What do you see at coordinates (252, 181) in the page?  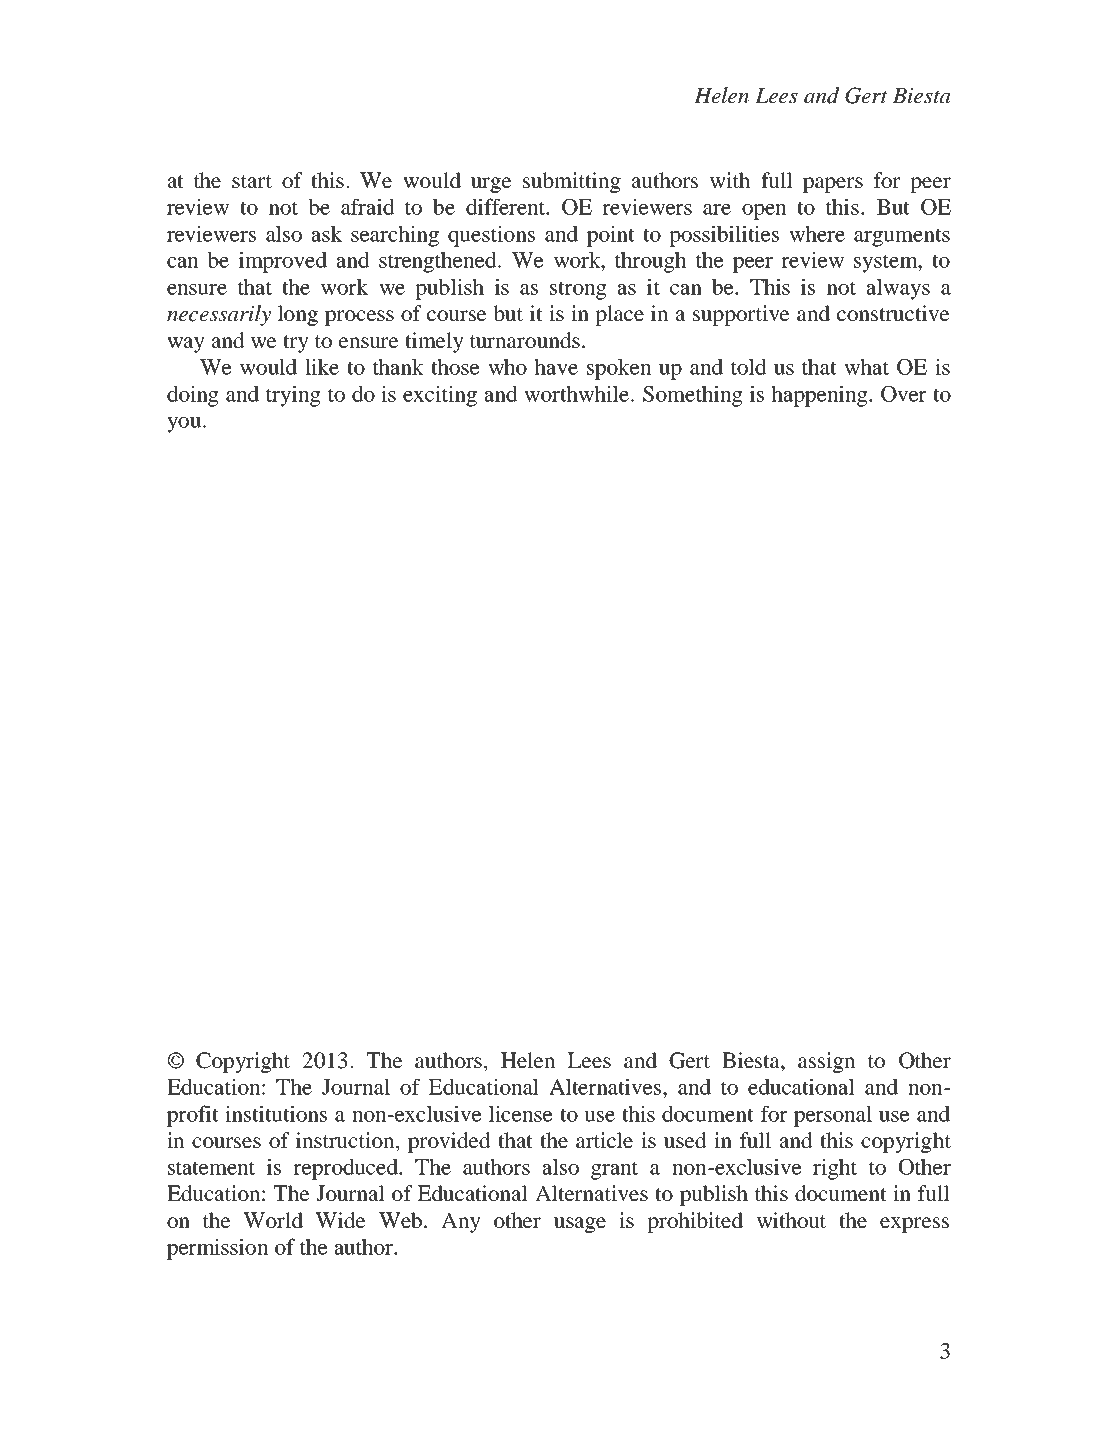 I see `start` at bounding box center [252, 181].
